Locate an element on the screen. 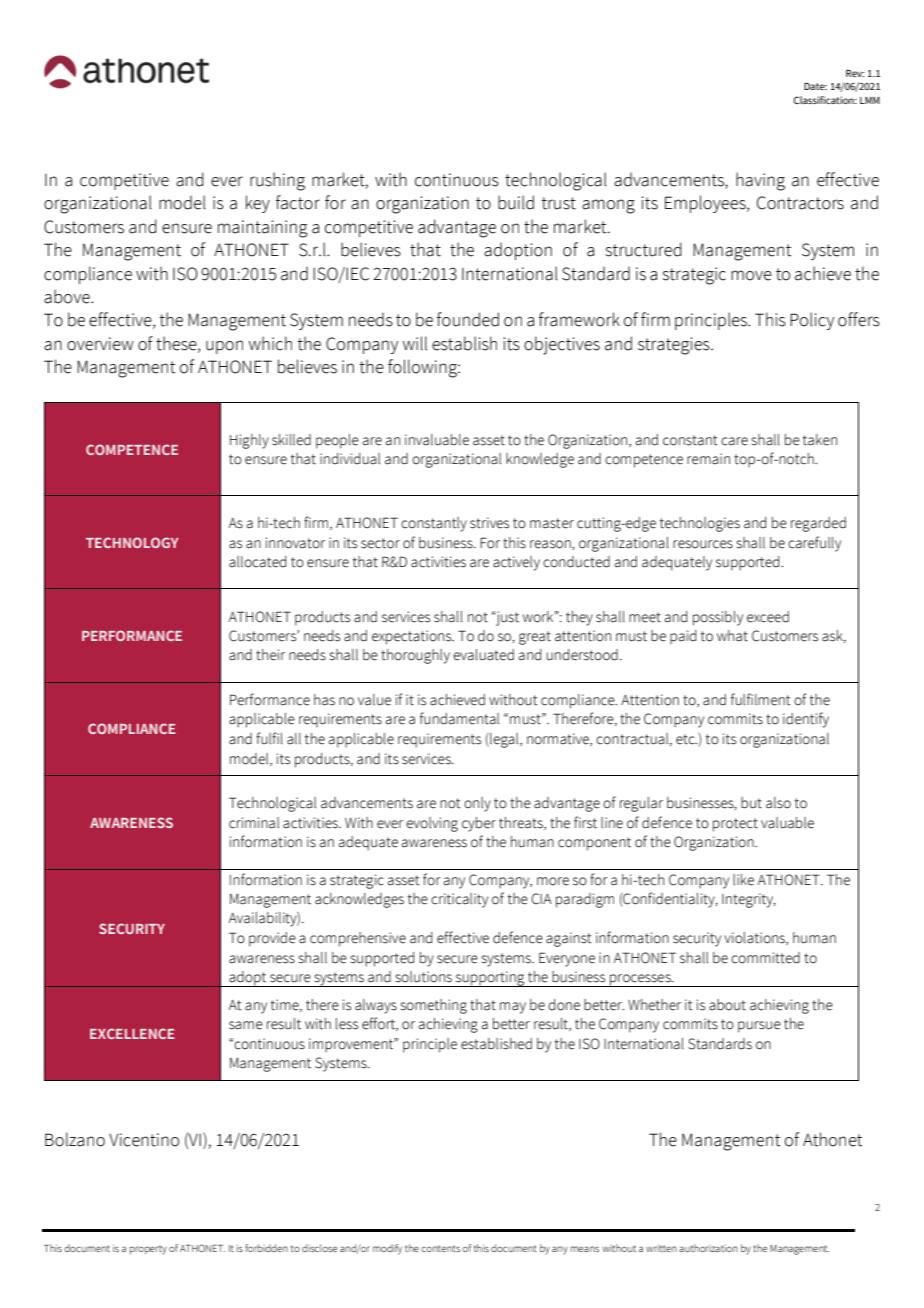  having is located at coordinates (760, 181).
